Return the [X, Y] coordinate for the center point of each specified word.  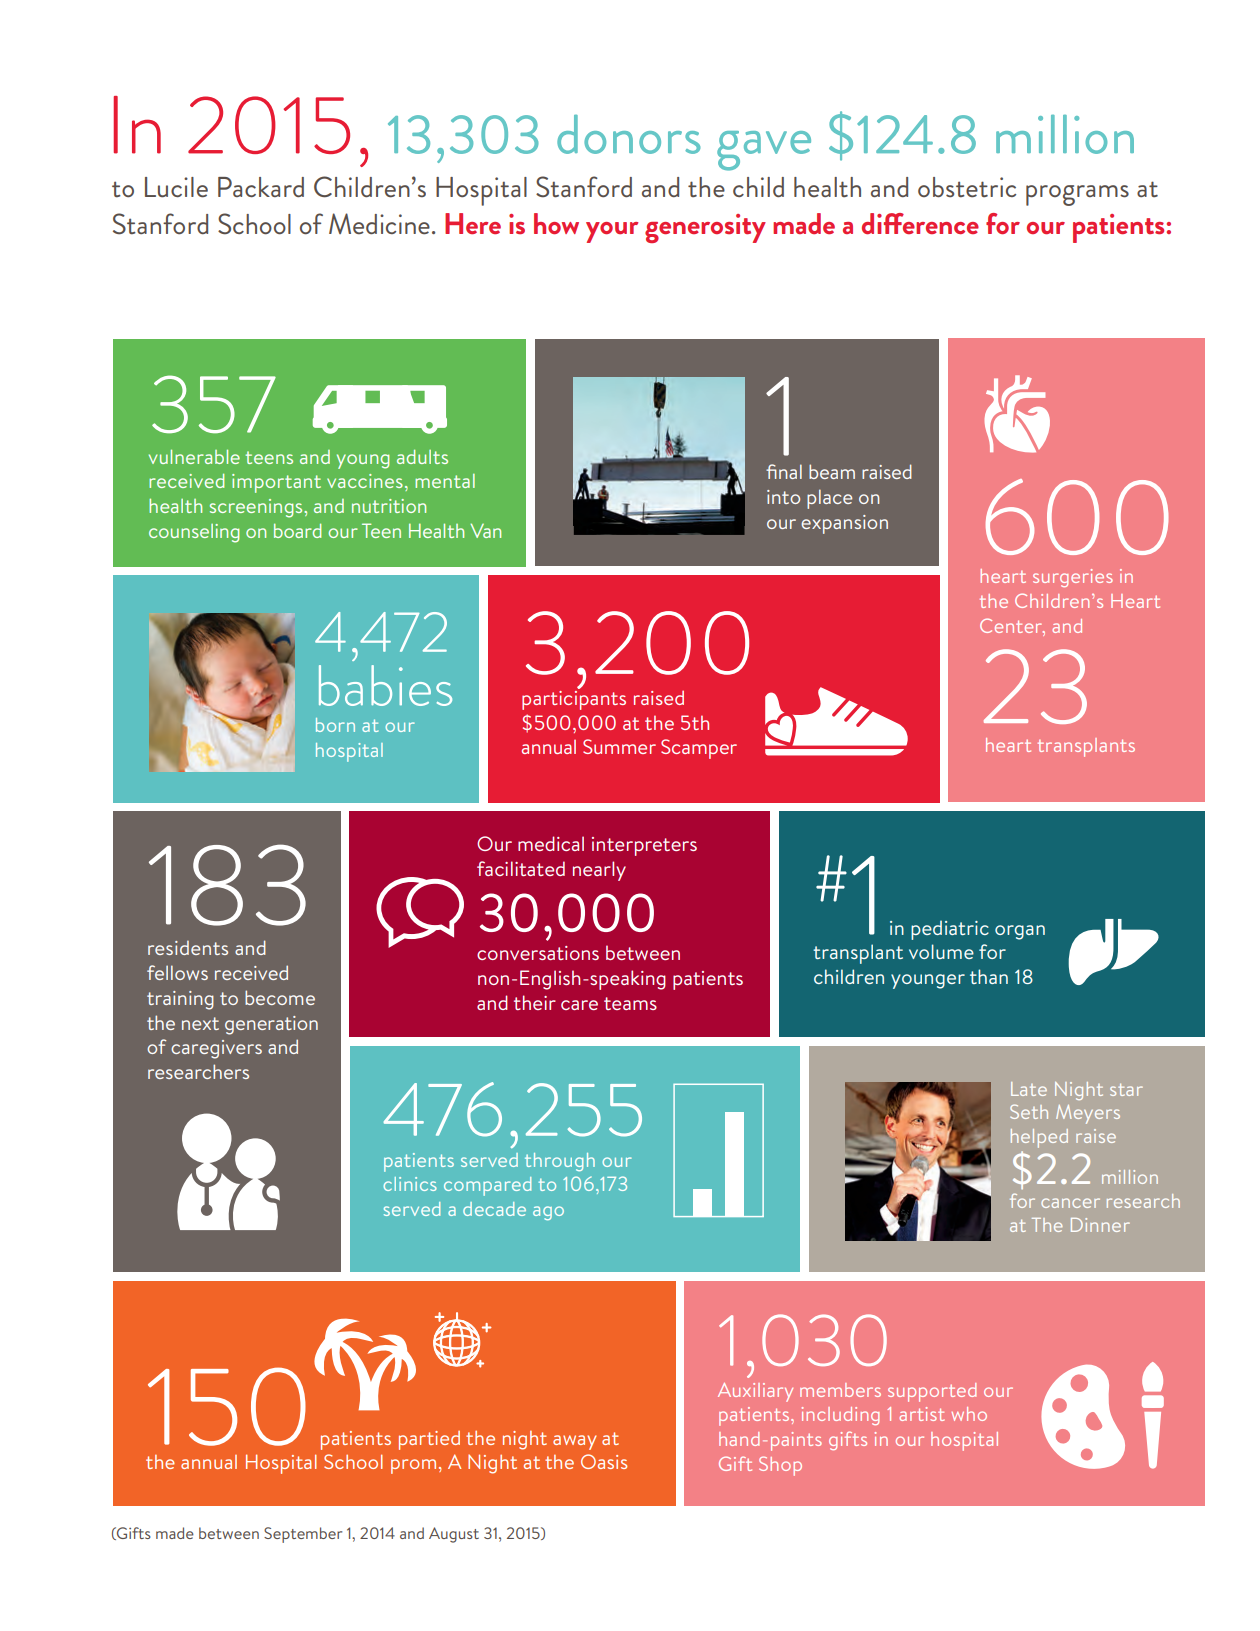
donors [629, 134]
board [297, 530]
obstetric [967, 187]
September [303, 1535]
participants [574, 699]
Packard [261, 187]
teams [630, 1003]
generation [271, 1025]
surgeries [1073, 578]
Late [1029, 1089]
